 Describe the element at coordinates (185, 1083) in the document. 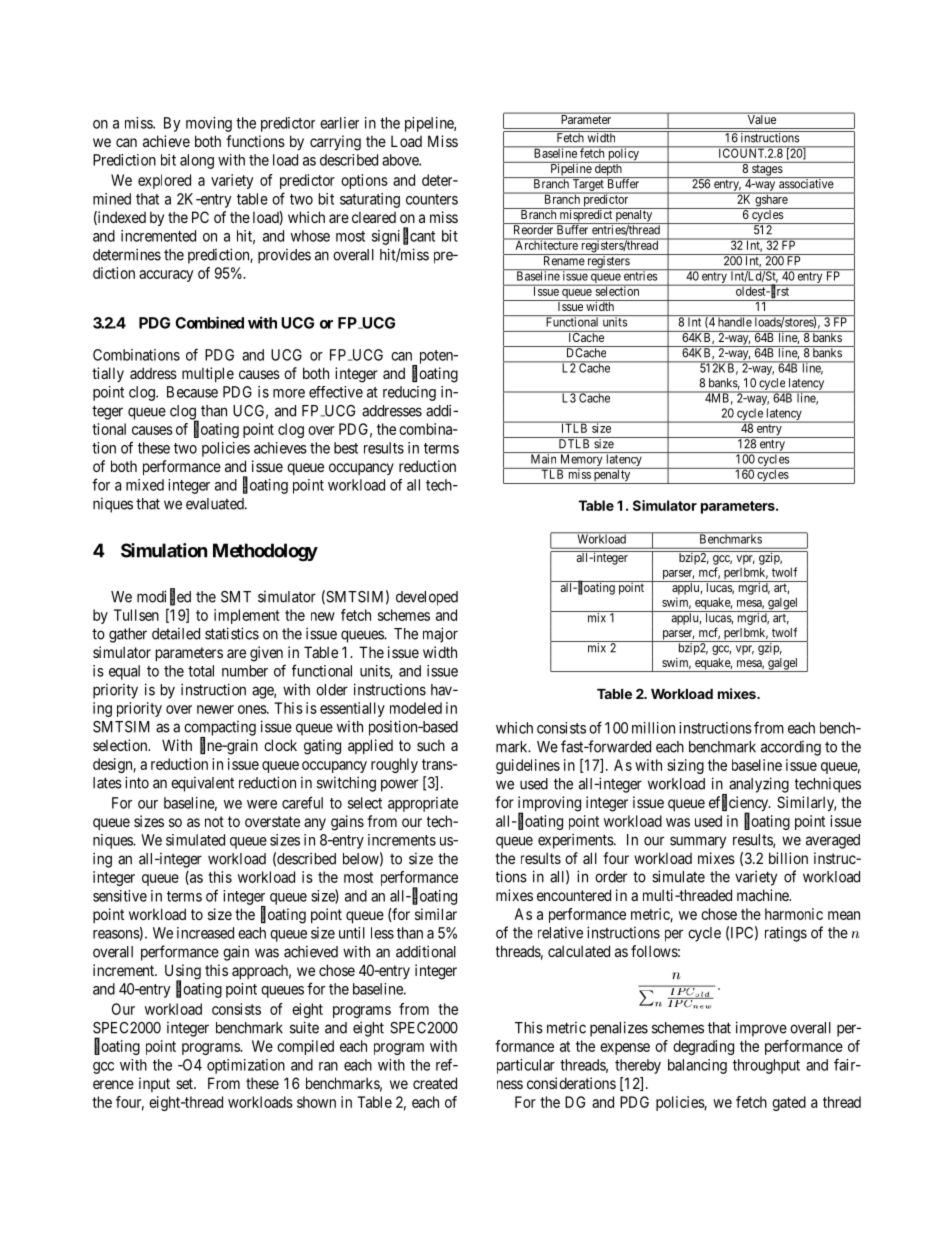

I see `set` at that location.
